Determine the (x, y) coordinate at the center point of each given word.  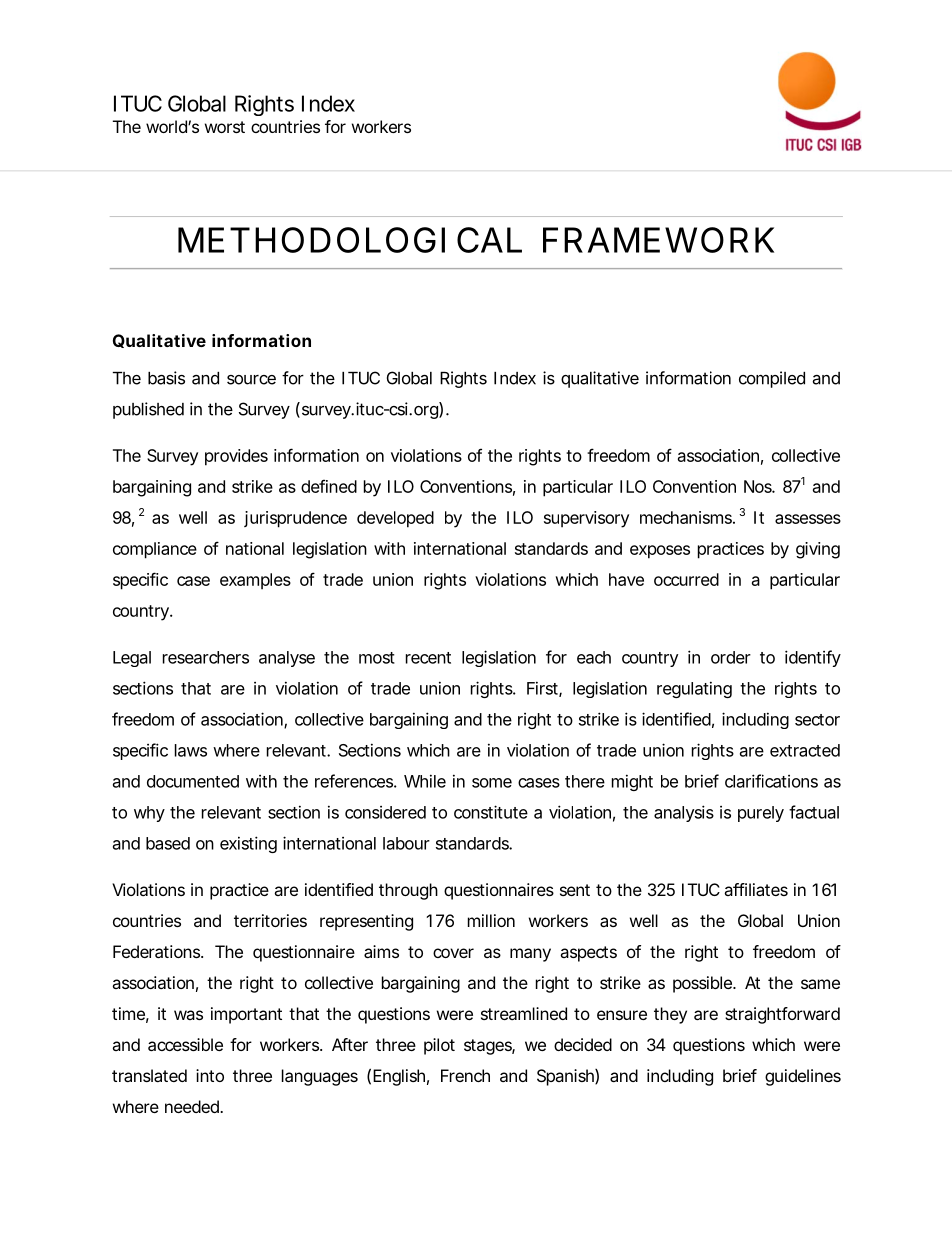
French (465, 1075)
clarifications (771, 781)
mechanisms (687, 517)
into (210, 1075)
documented (193, 781)
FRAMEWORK (658, 240)
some (492, 783)
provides (236, 457)
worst (225, 127)
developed (395, 519)
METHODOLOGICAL (350, 240)
